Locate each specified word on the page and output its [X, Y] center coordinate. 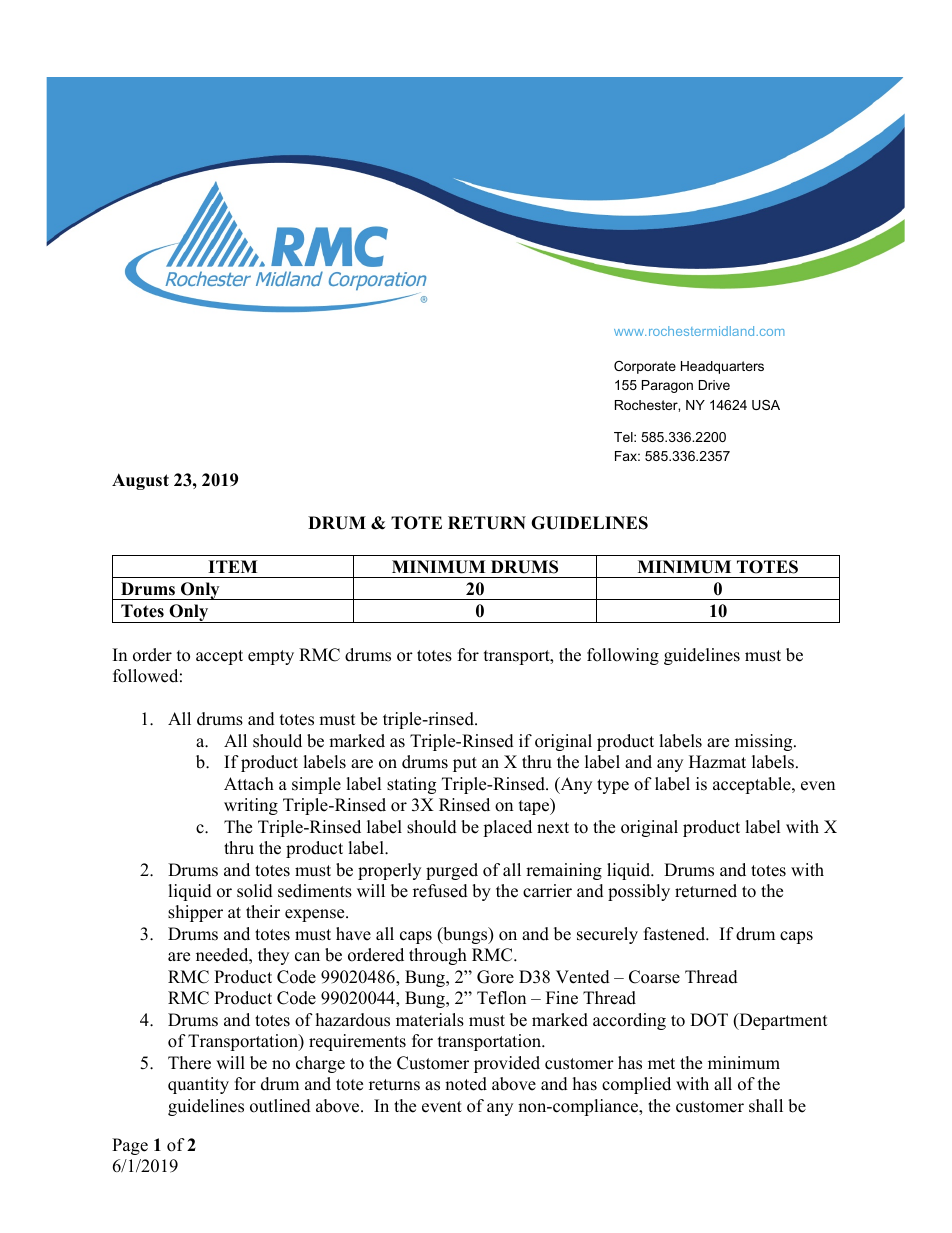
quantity [198, 1085]
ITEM [232, 566]
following [623, 656]
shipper [195, 913]
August [140, 481]
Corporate [645, 367]
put [465, 764]
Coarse [654, 977]
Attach [249, 784]
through [438, 956]
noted [466, 1084]
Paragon [667, 386]
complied [636, 1085]
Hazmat [717, 761]
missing [765, 742]
